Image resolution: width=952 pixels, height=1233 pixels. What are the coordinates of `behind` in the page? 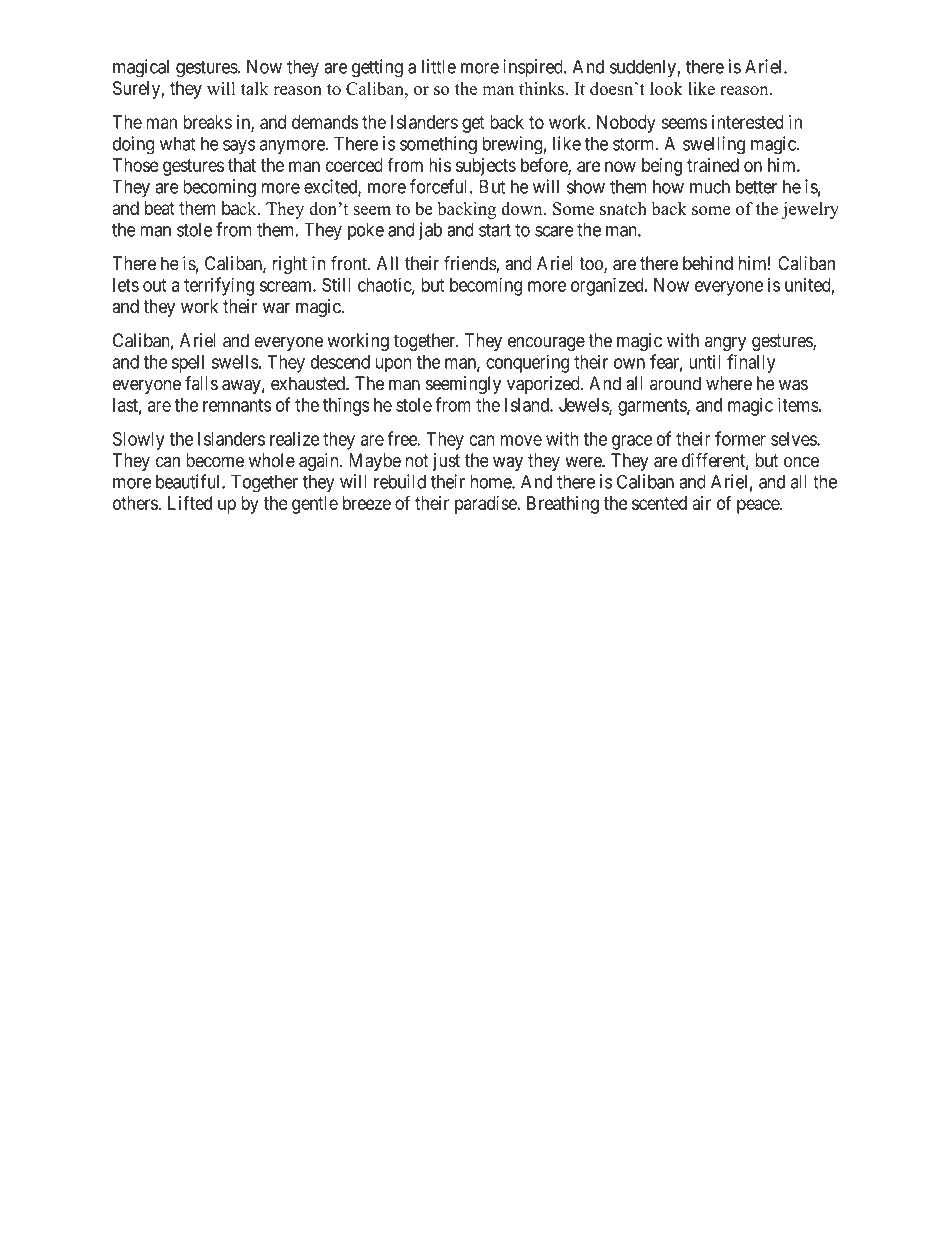 It's located at (708, 263).
